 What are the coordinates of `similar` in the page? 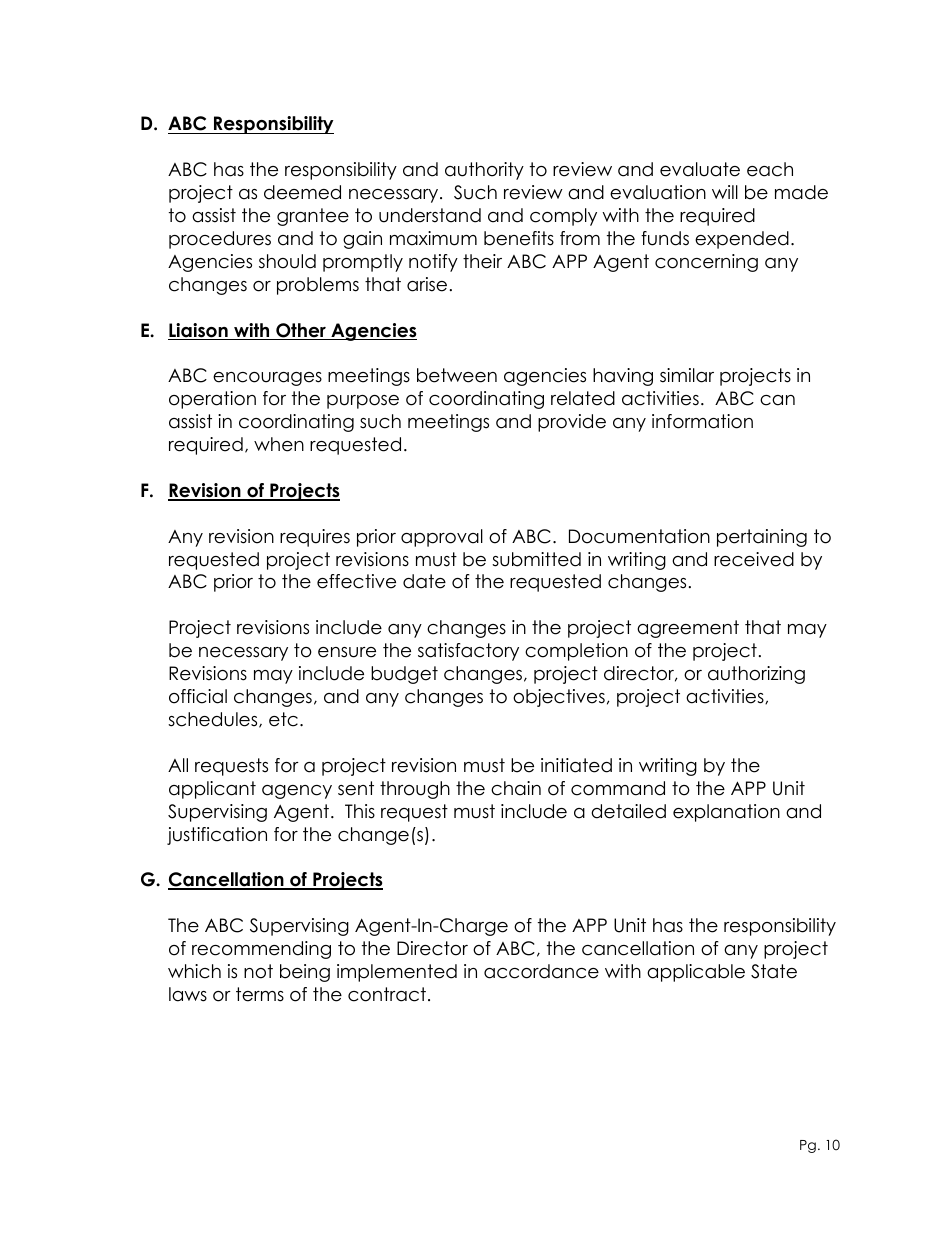 It's located at (687, 375).
